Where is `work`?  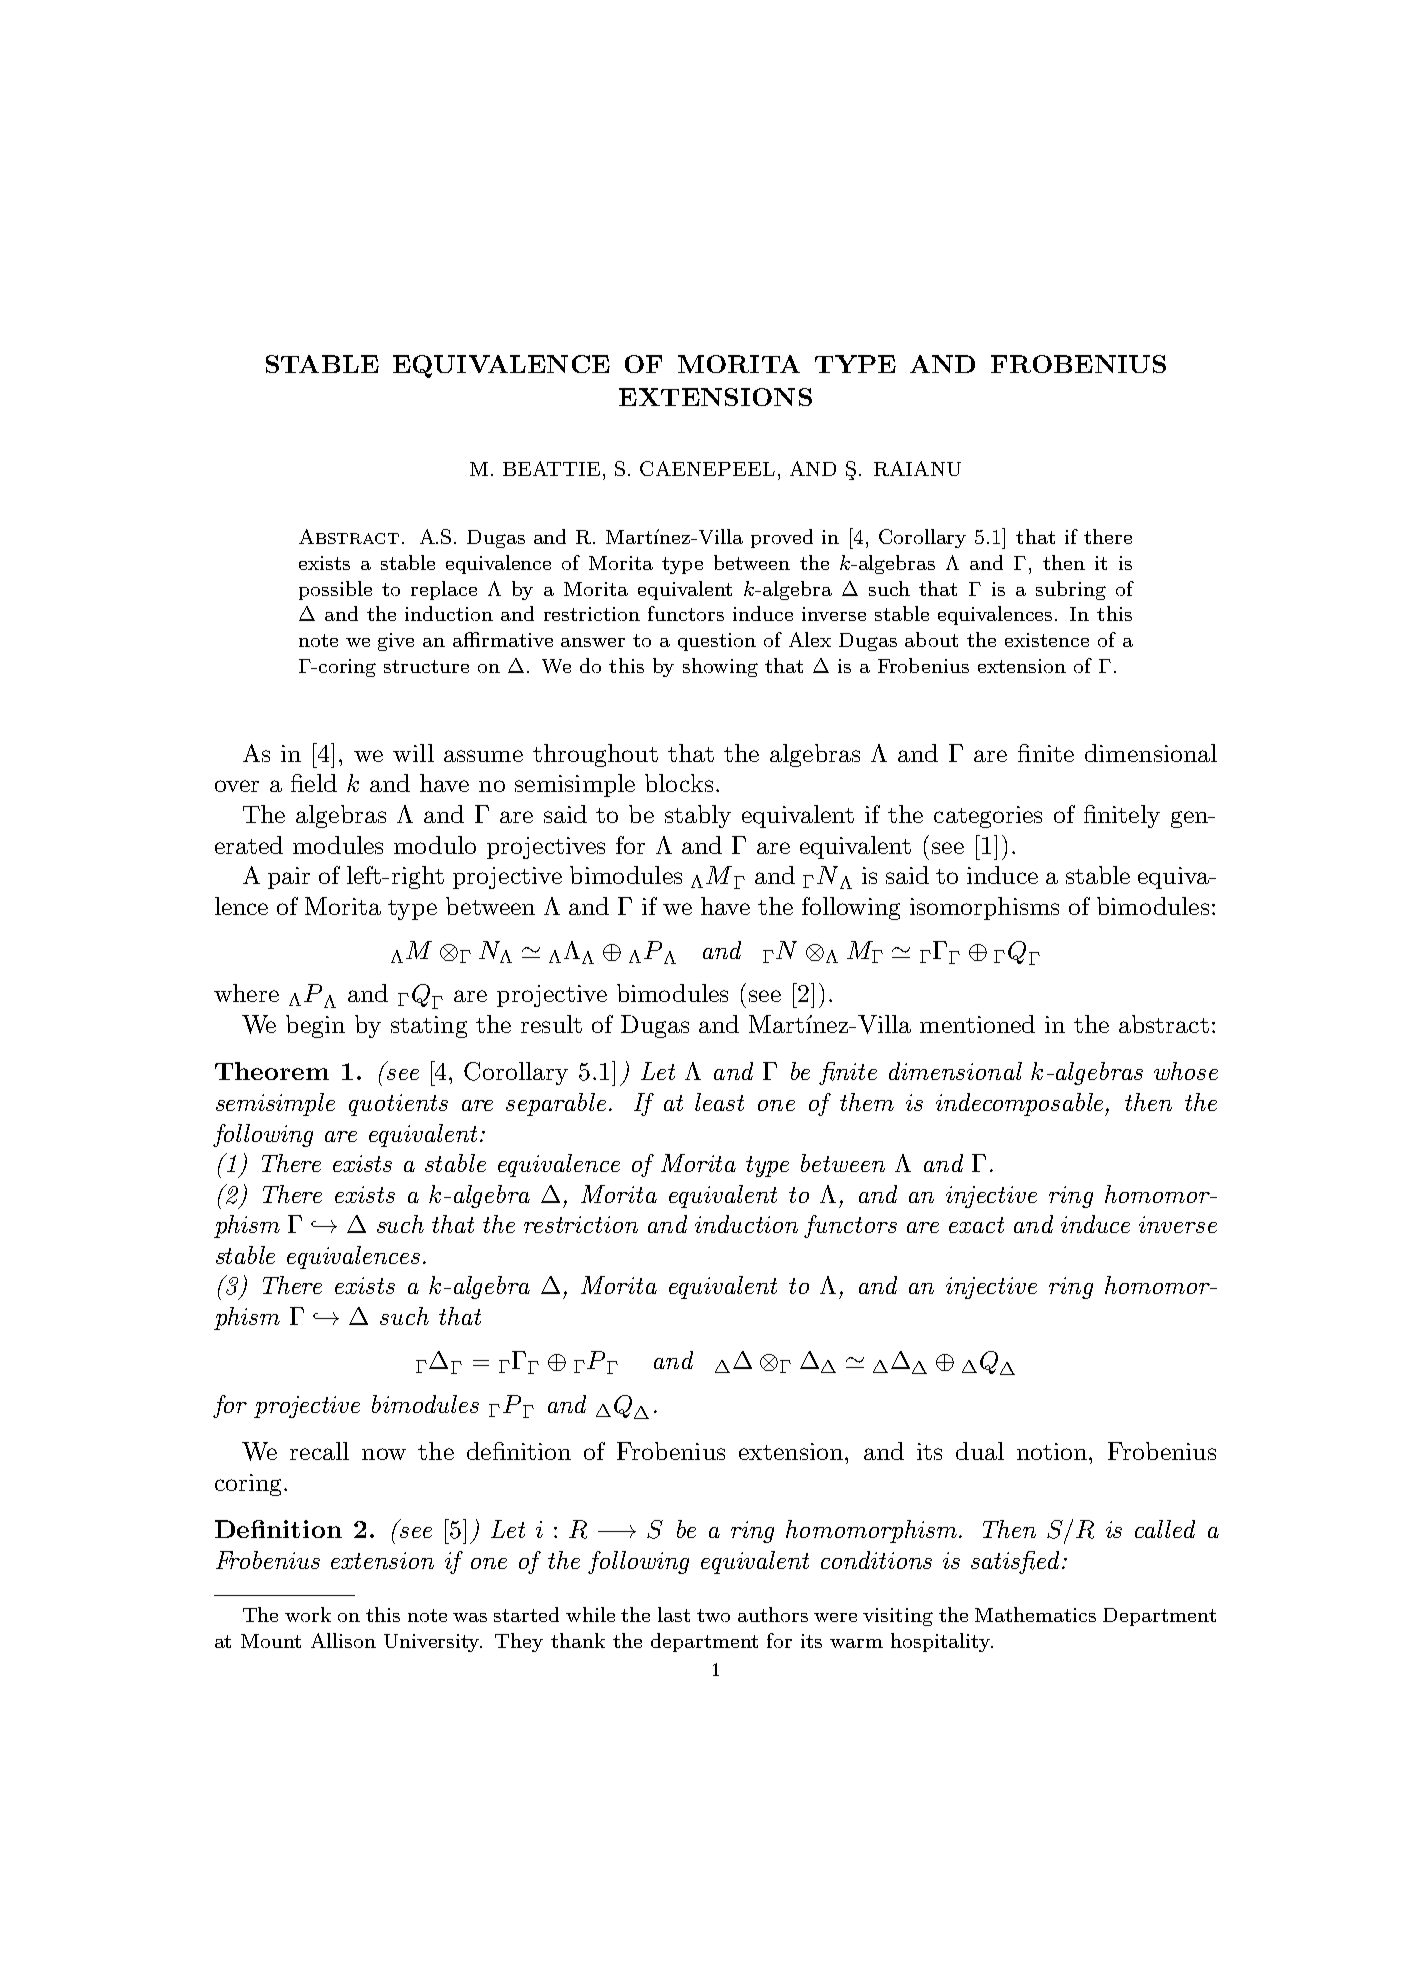 work is located at coordinates (308, 1614).
